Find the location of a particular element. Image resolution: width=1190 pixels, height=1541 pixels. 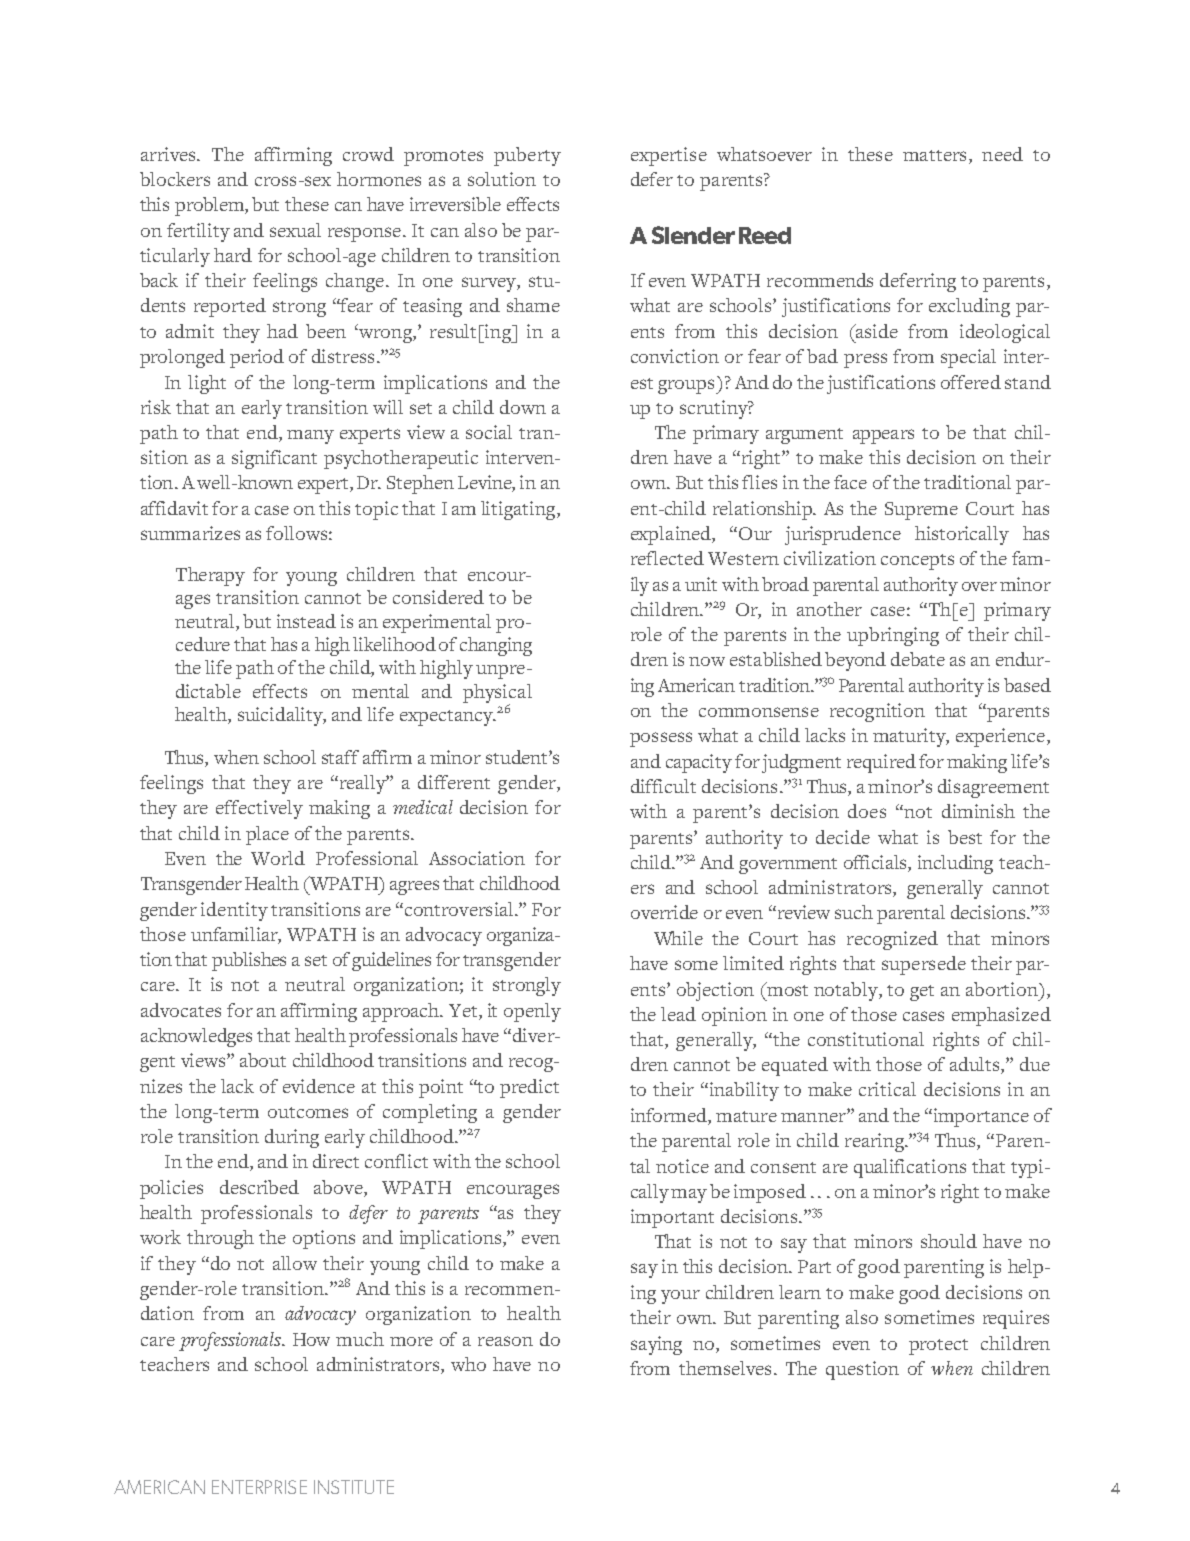

effectively is located at coordinates (259, 809).
